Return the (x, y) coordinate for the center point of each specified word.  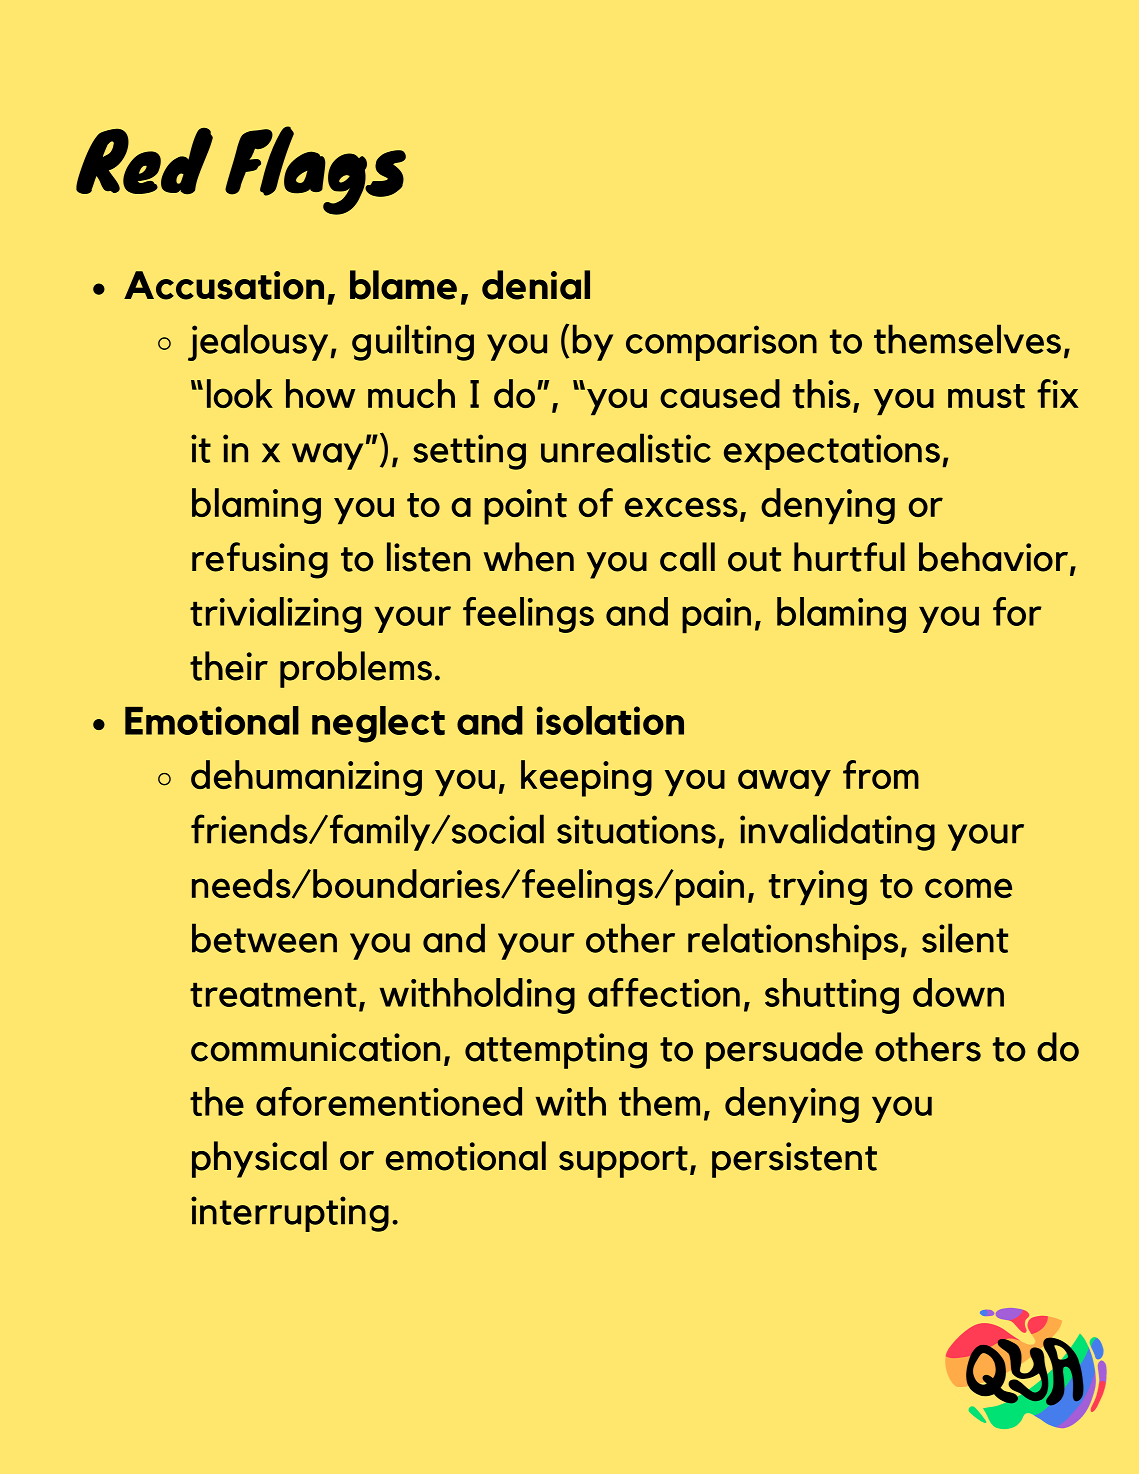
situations (636, 829)
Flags (315, 170)
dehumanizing (306, 778)
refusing (260, 560)
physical (259, 1159)
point (525, 507)
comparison (721, 343)
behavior (993, 557)
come (968, 888)
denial (536, 285)
